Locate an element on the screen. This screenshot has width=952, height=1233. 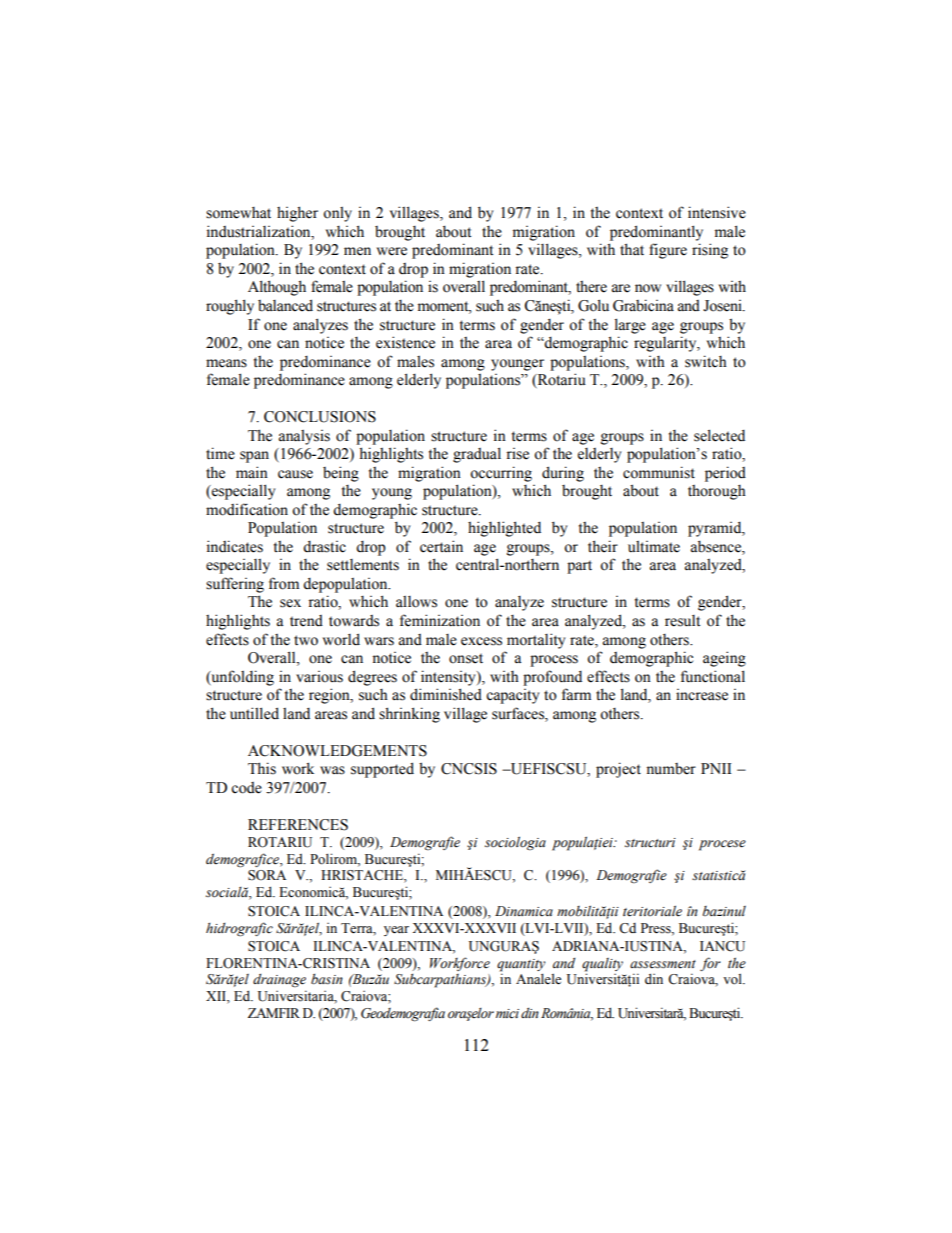
selected is located at coordinates (719, 435).
